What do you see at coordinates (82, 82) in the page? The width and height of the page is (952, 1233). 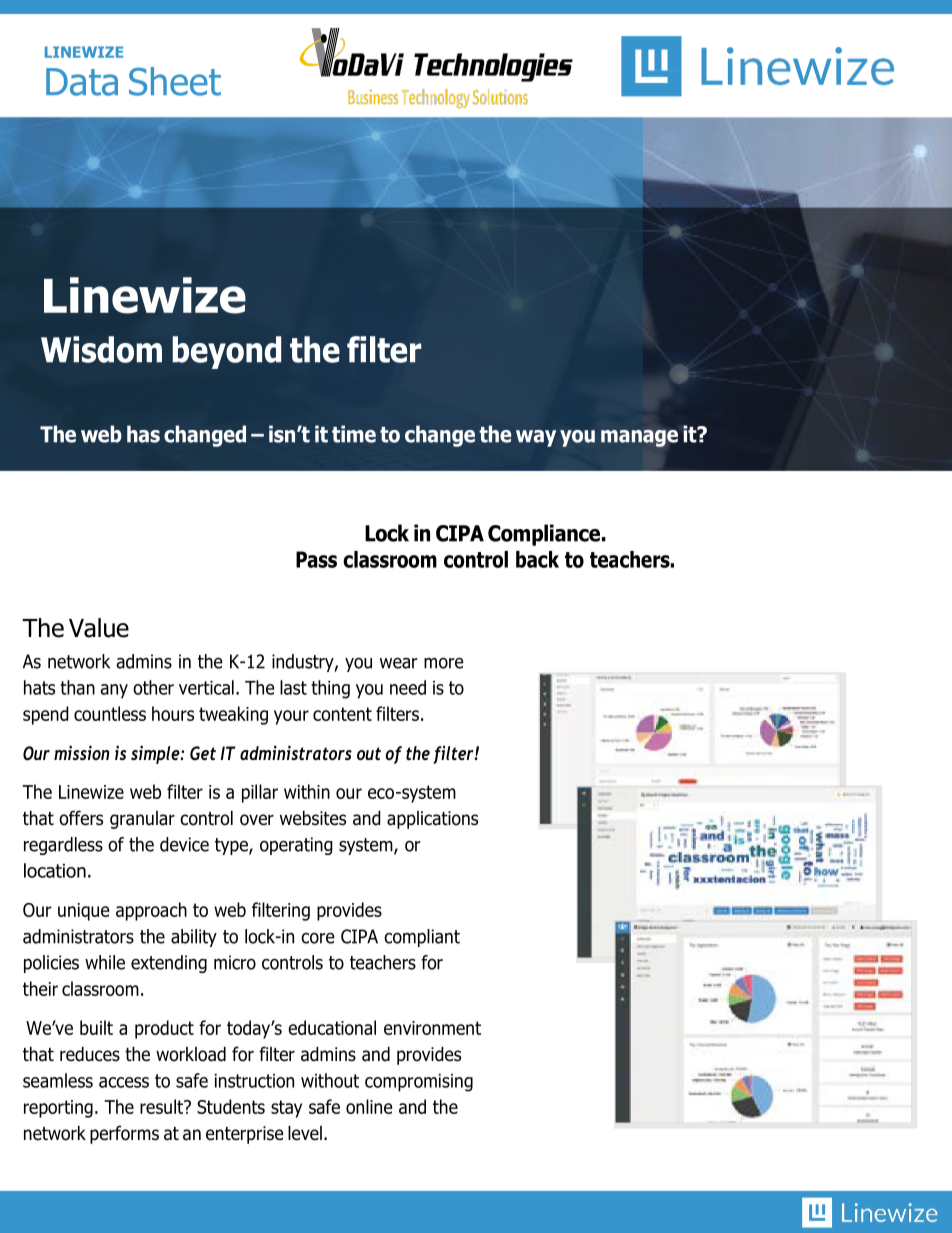 I see `Data` at bounding box center [82, 82].
